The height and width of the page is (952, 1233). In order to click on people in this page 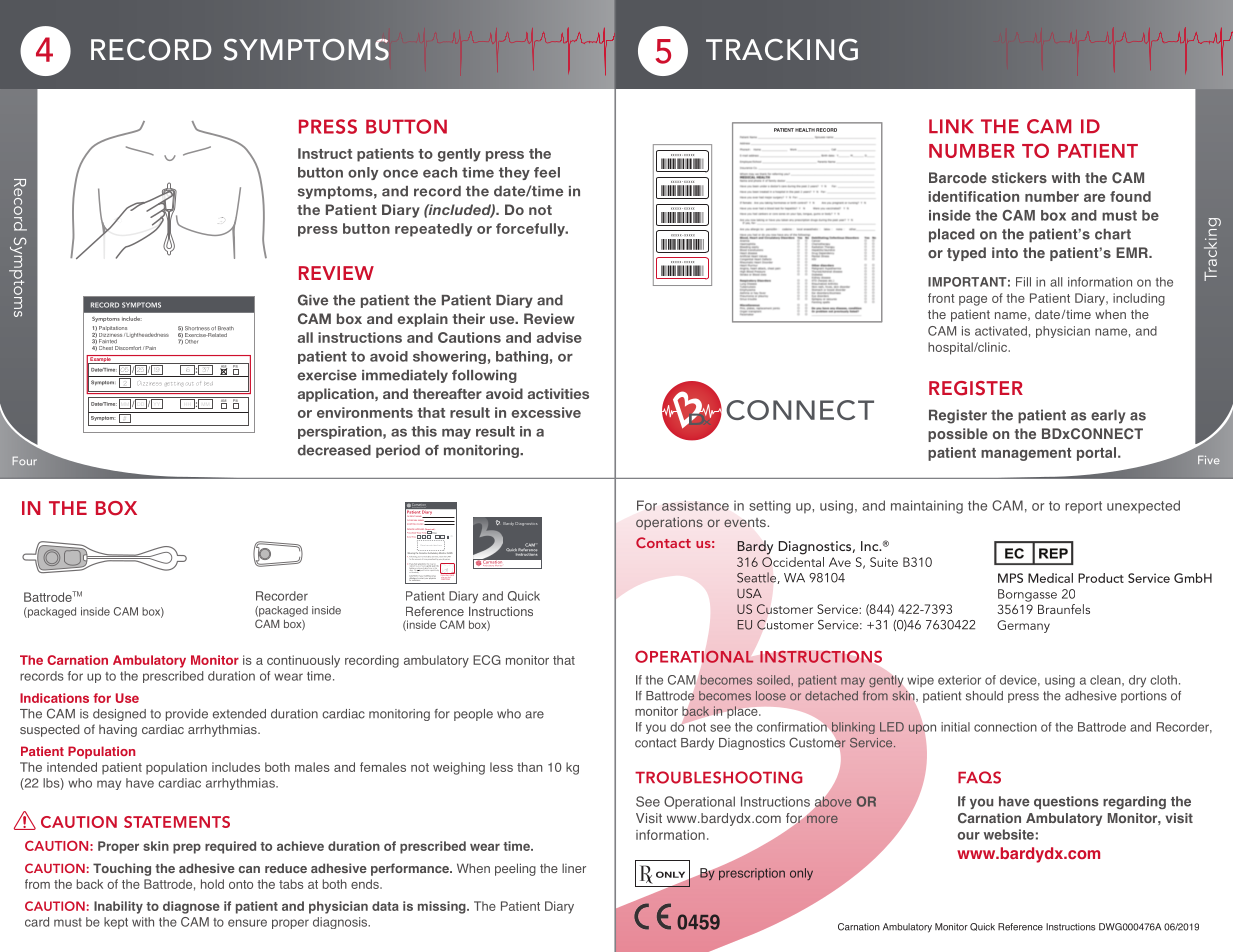, I will do `click(473, 715)`.
